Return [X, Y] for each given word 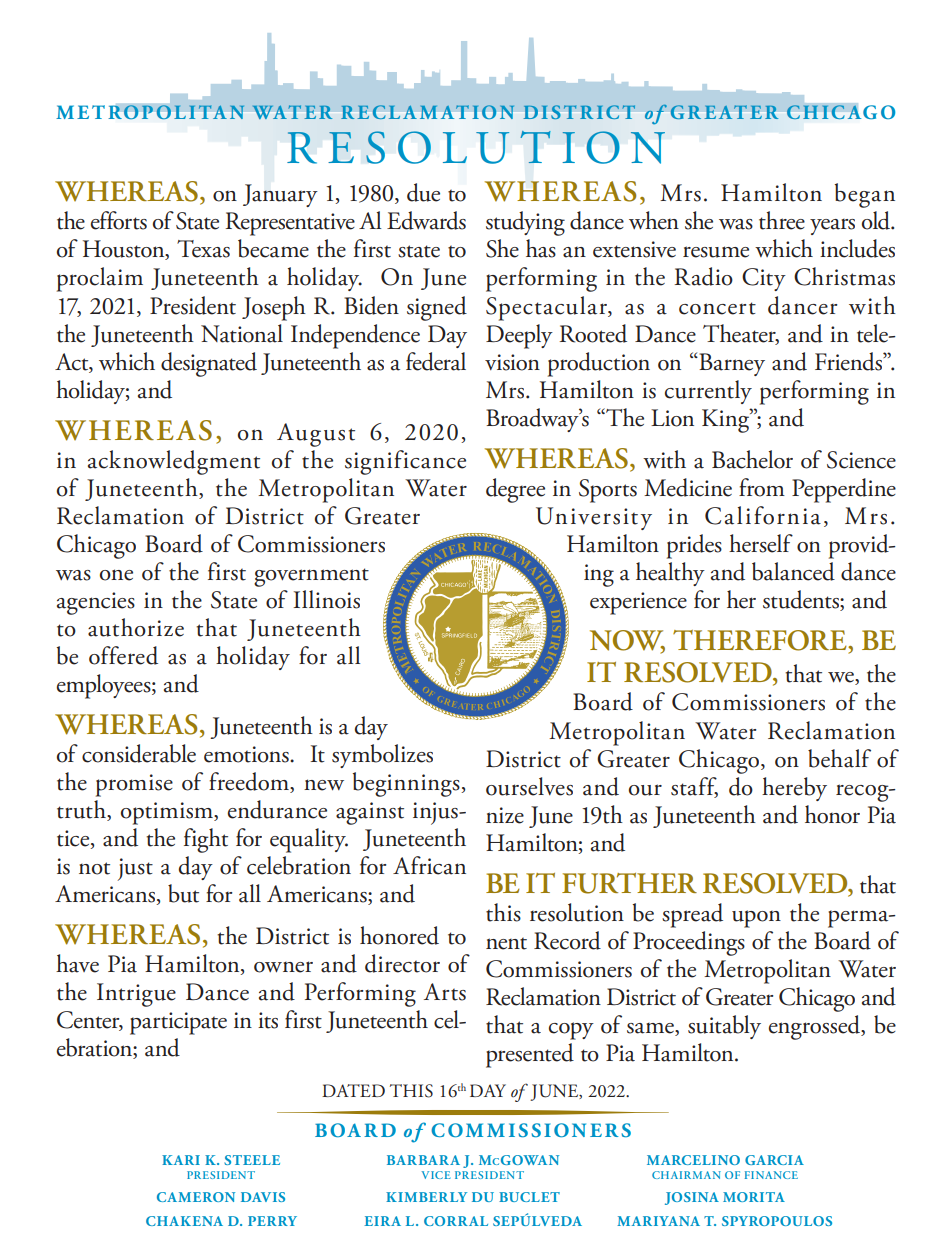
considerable [139, 753]
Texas [203, 249]
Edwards [426, 220]
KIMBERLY [426, 1197]
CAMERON [196, 1197]
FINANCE [771, 1175]
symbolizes [382, 756]
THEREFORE [761, 640]
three [782, 220]
